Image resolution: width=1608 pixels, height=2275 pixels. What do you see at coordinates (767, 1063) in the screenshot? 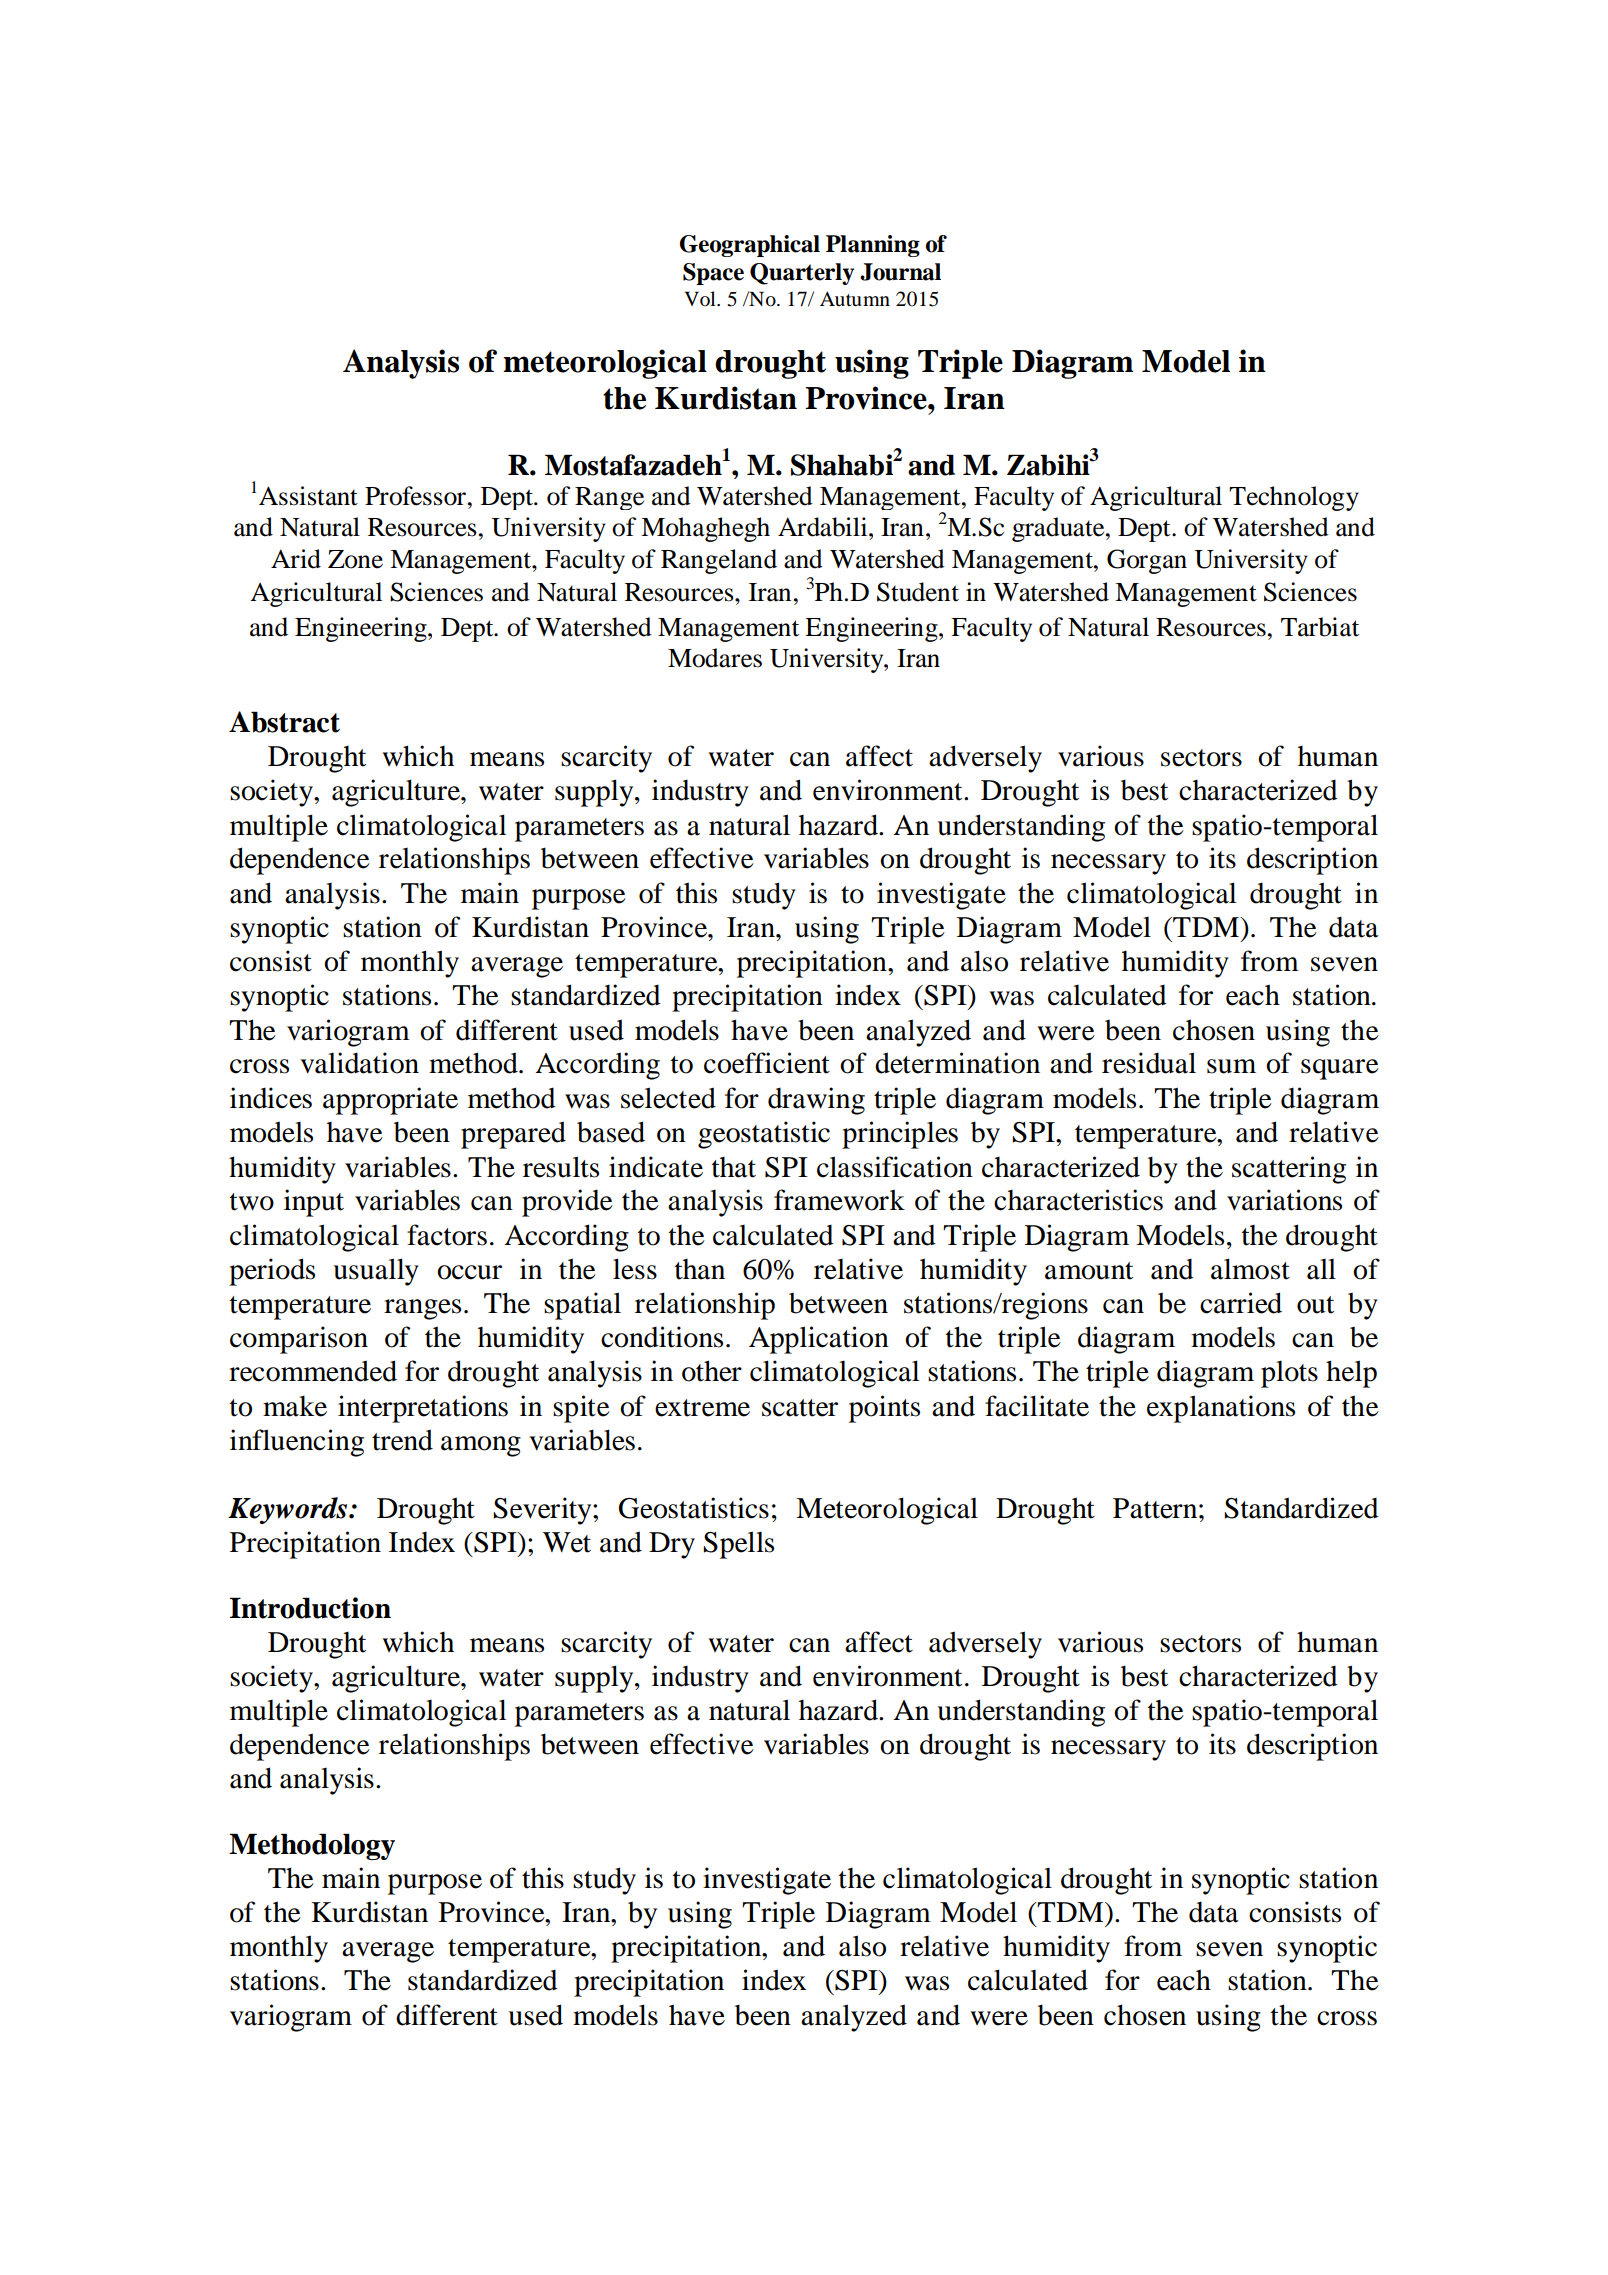
I see `coefficient` at bounding box center [767, 1063].
